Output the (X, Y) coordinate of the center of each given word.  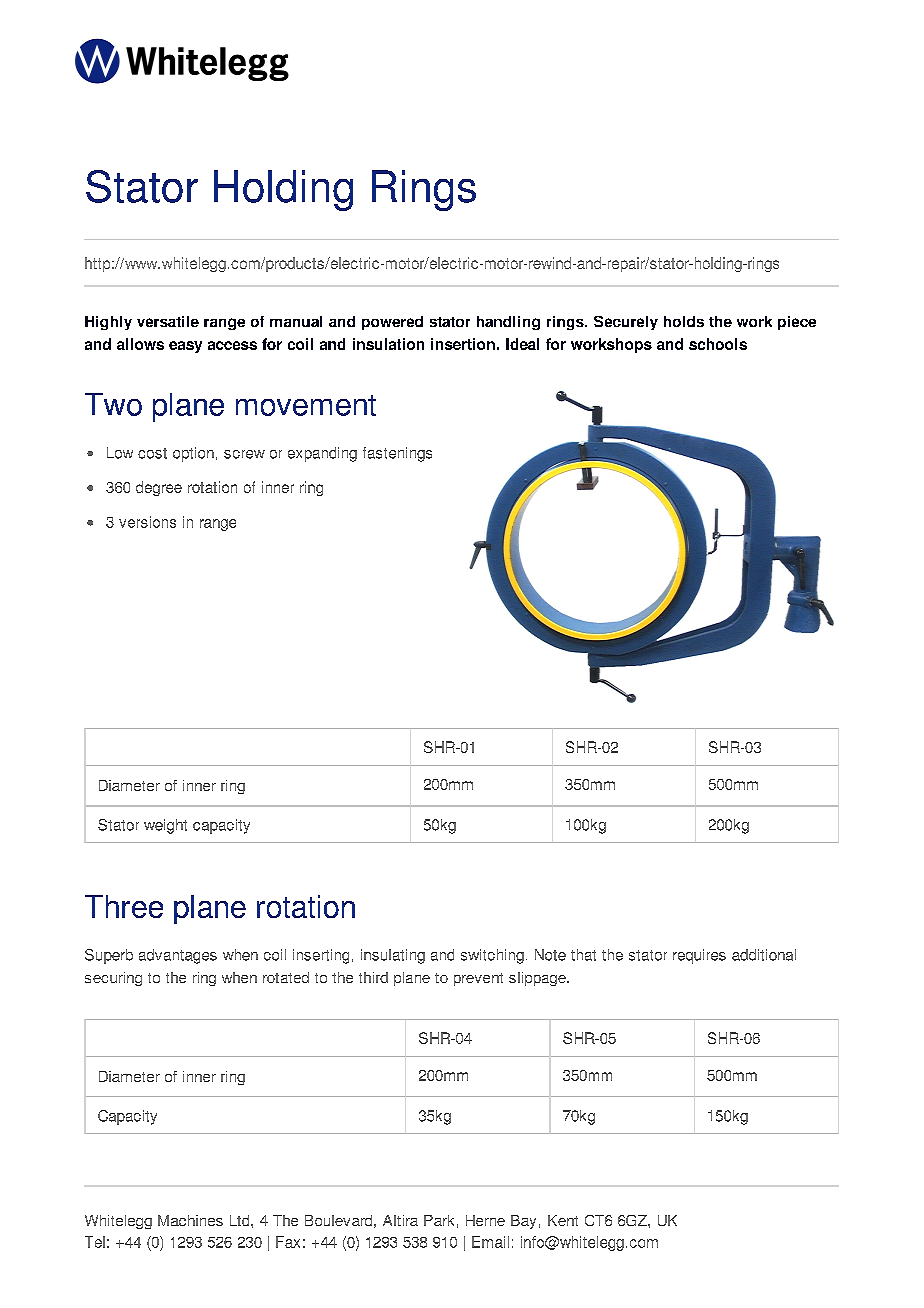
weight (165, 826)
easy (185, 347)
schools (718, 344)
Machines (190, 1220)
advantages (178, 956)
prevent (478, 979)
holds (684, 321)
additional (764, 955)
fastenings (397, 454)
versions (147, 522)
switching (492, 956)
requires (699, 956)
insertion (463, 344)
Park (439, 1220)
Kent (563, 1220)
